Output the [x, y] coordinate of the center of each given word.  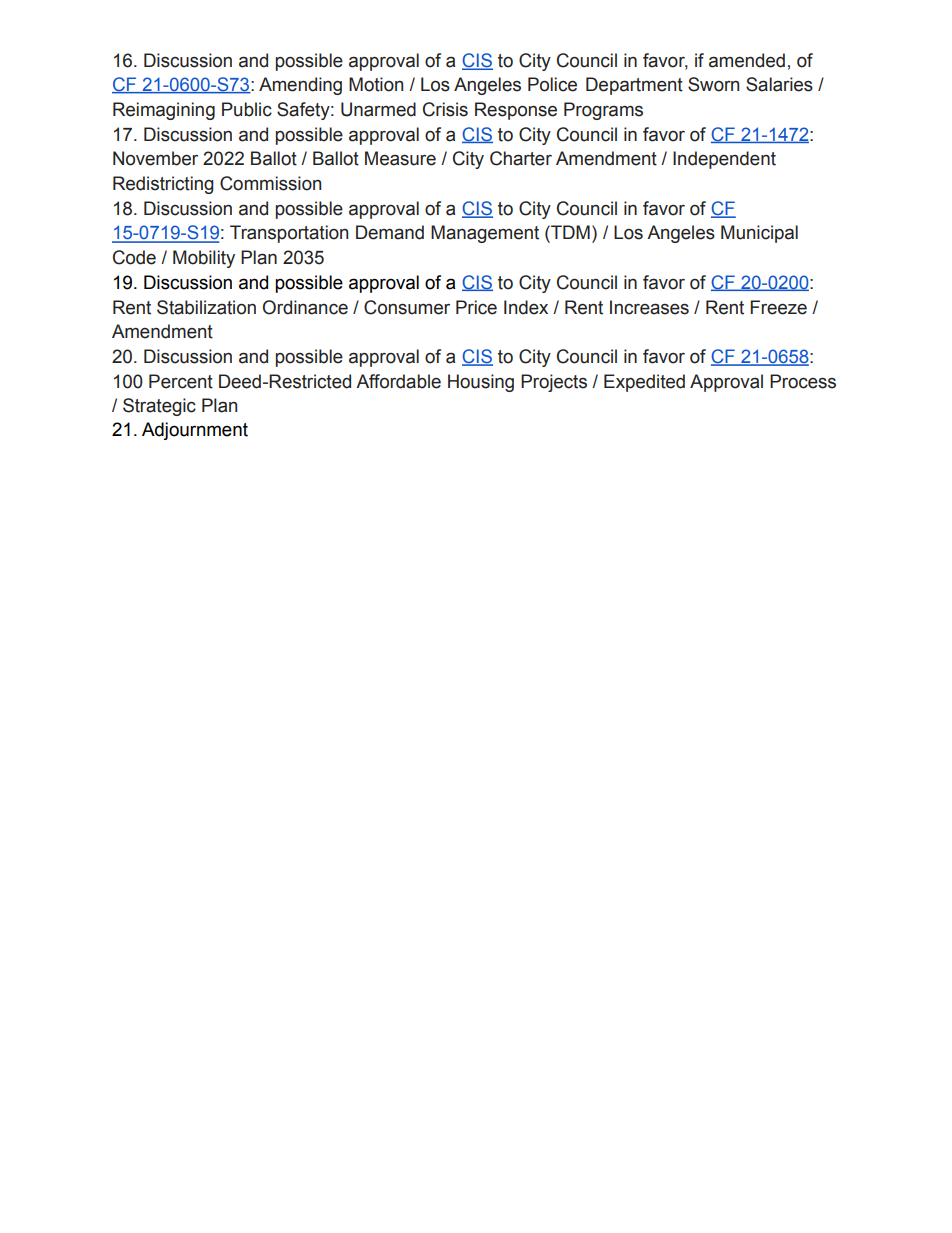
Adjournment [195, 431]
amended [747, 60]
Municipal [759, 234]
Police [552, 84]
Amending [300, 86]
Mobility [204, 259]
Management [485, 234]
